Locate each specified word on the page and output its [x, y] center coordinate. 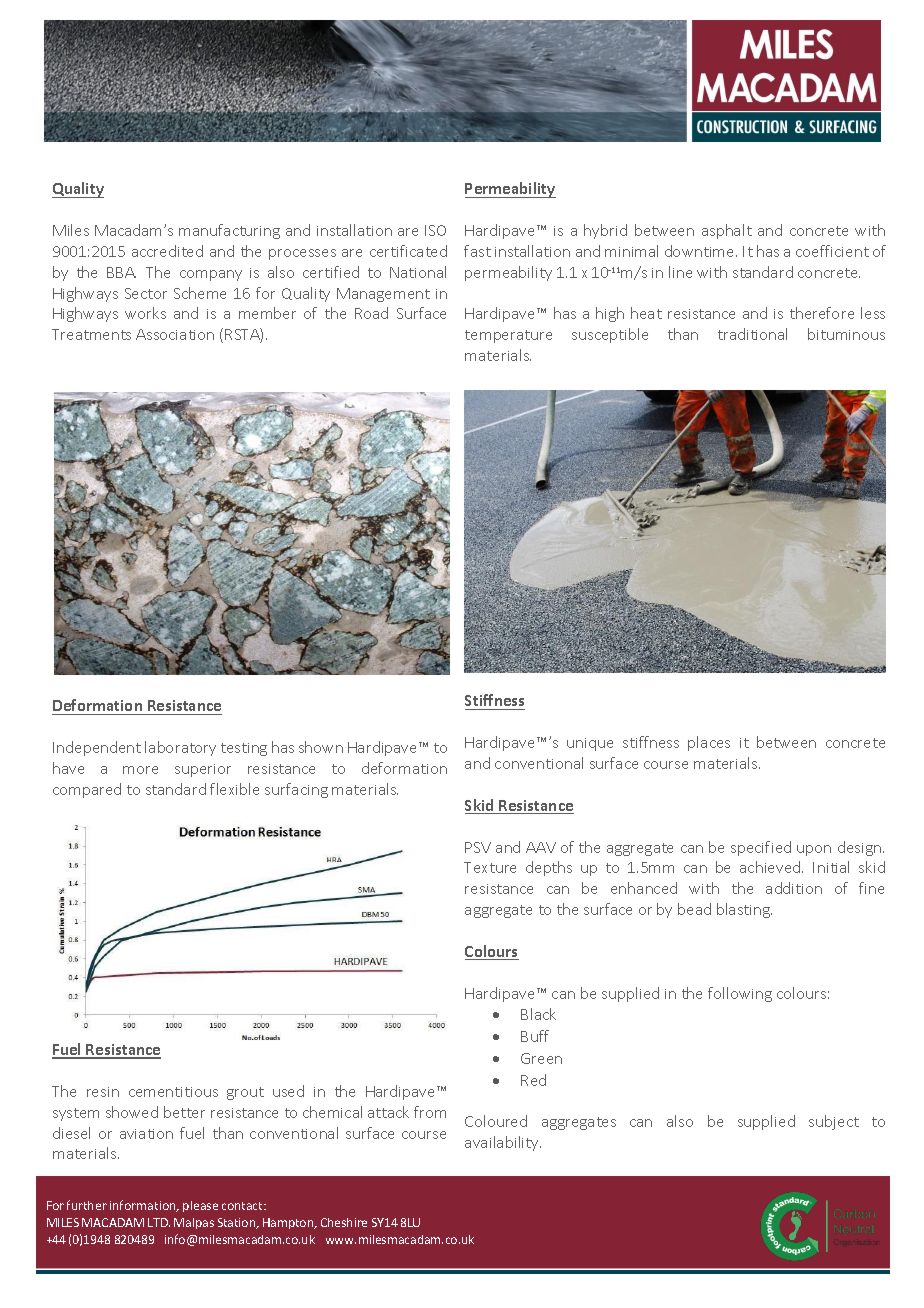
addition [794, 888]
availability [503, 1143]
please [200, 1206]
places [709, 743]
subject [834, 1122]
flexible [234, 789]
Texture [490, 867]
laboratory [180, 748]
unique [590, 744]
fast [477, 251]
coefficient [832, 251]
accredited [167, 251]
